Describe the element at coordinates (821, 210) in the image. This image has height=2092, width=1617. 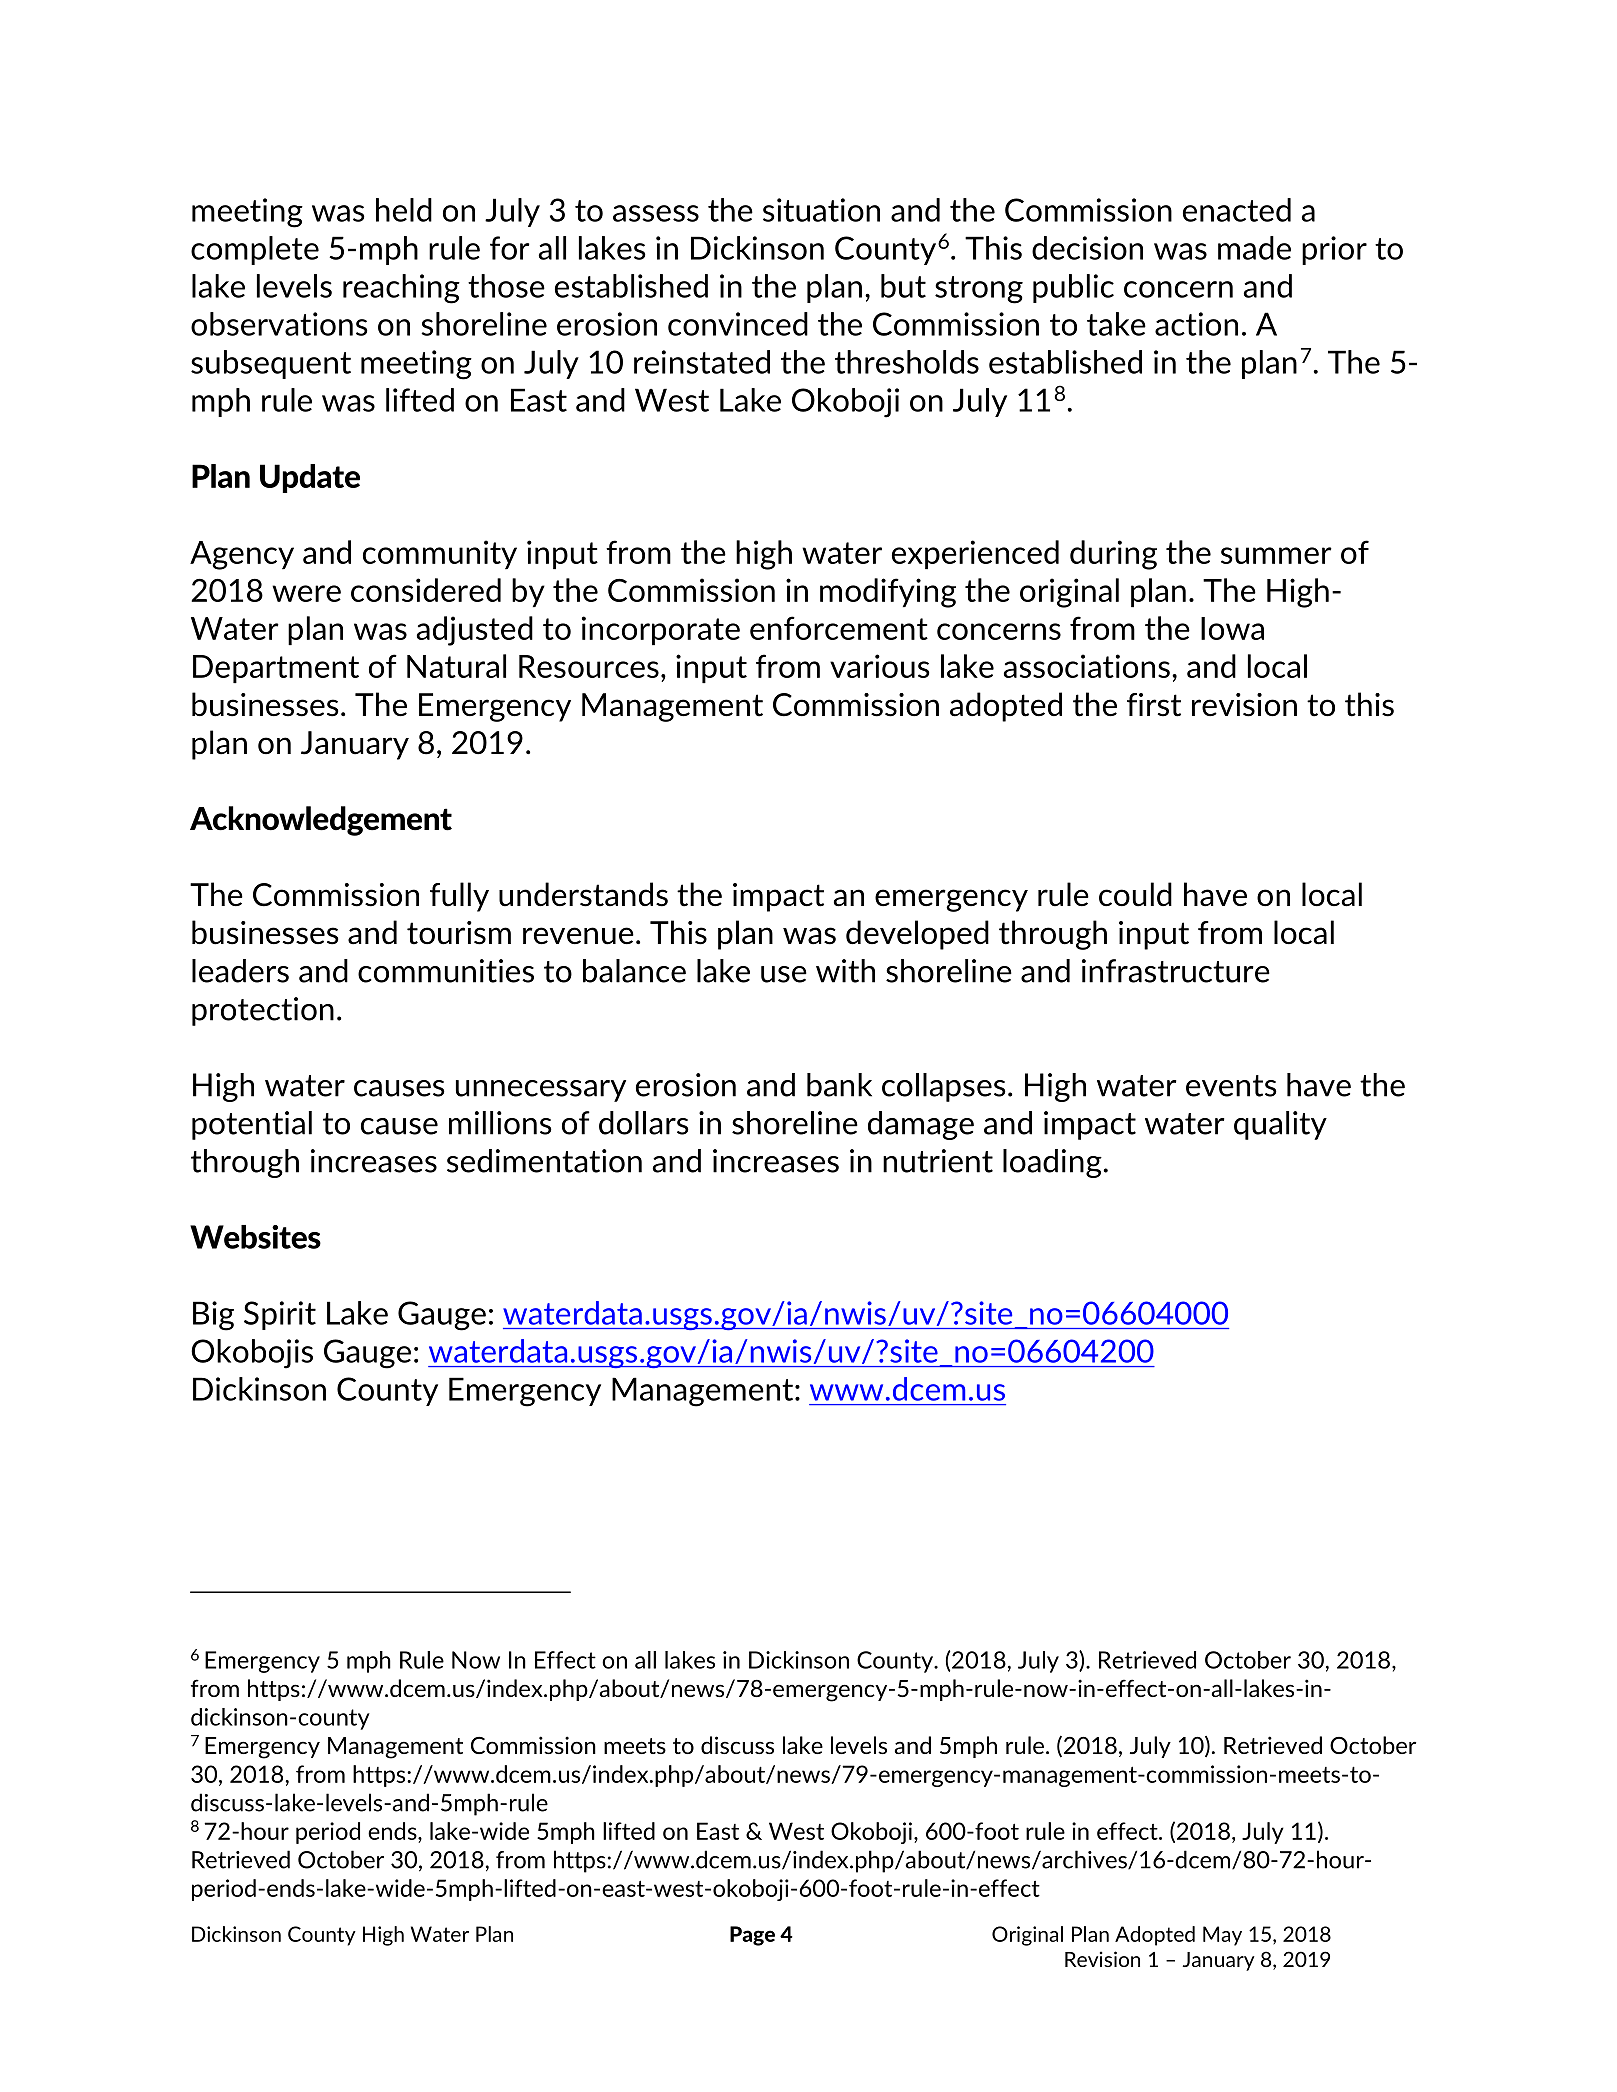
I see `situation` at that location.
